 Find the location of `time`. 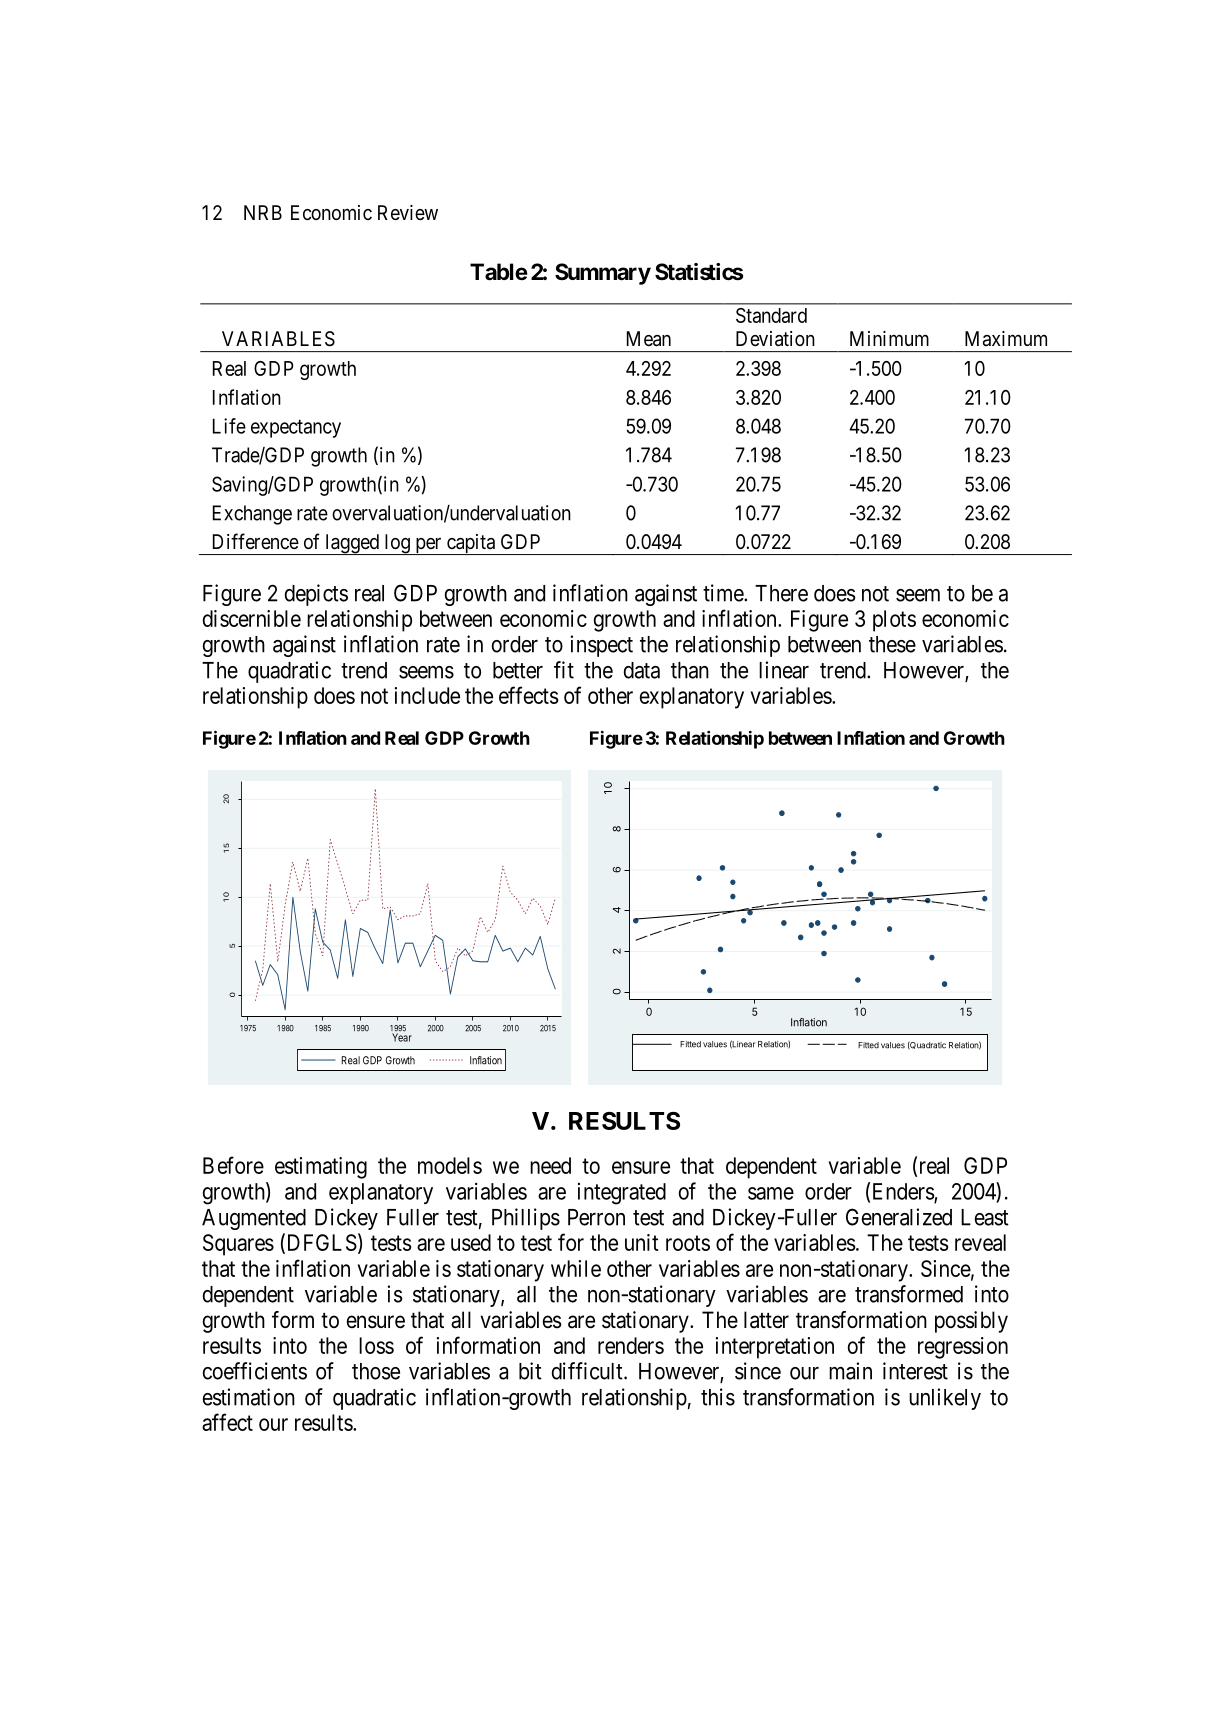

time is located at coordinates (724, 593).
